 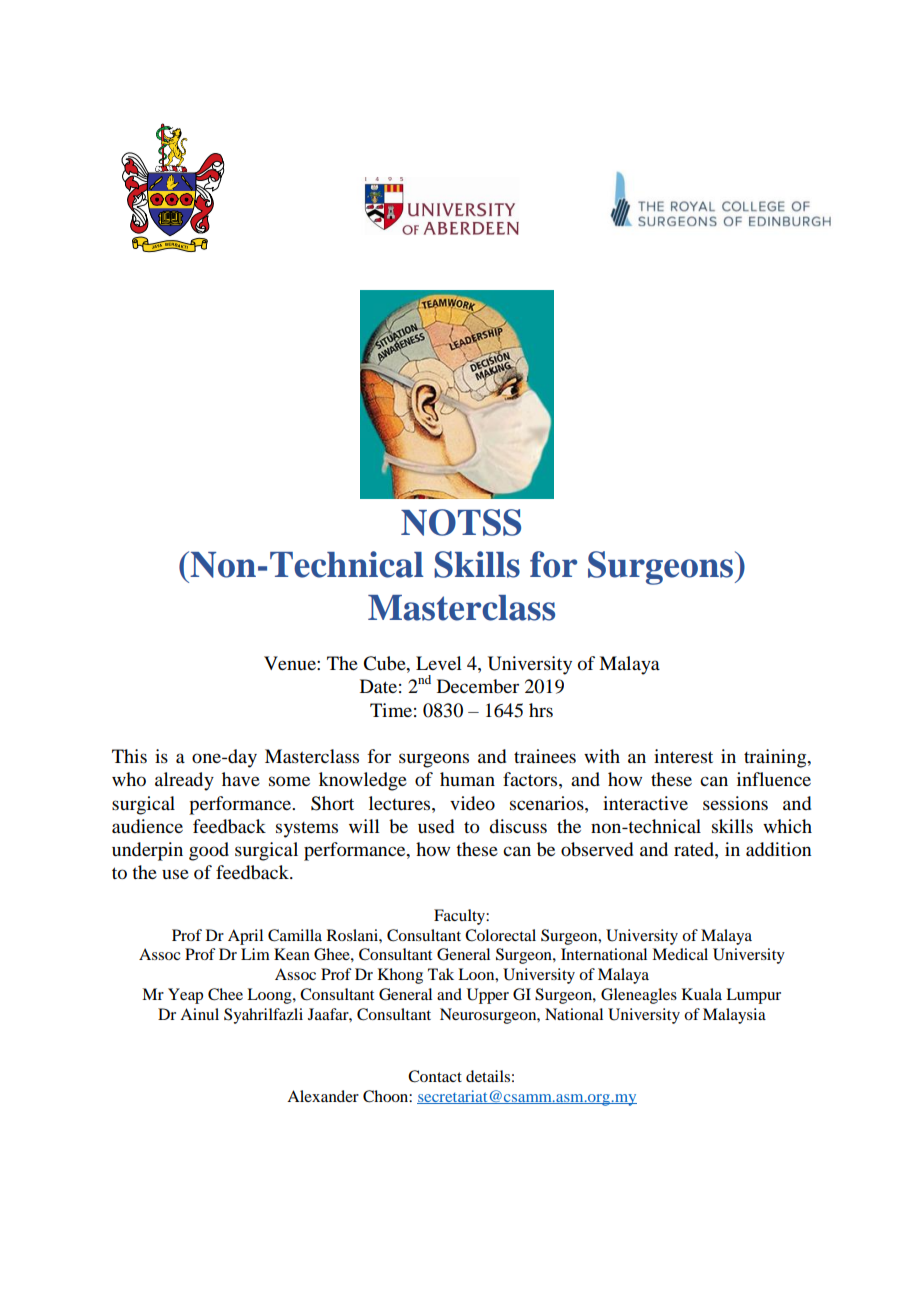 What do you see at coordinates (734, 1016) in the screenshot?
I see `Malaysia` at bounding box center [734, 1016].
